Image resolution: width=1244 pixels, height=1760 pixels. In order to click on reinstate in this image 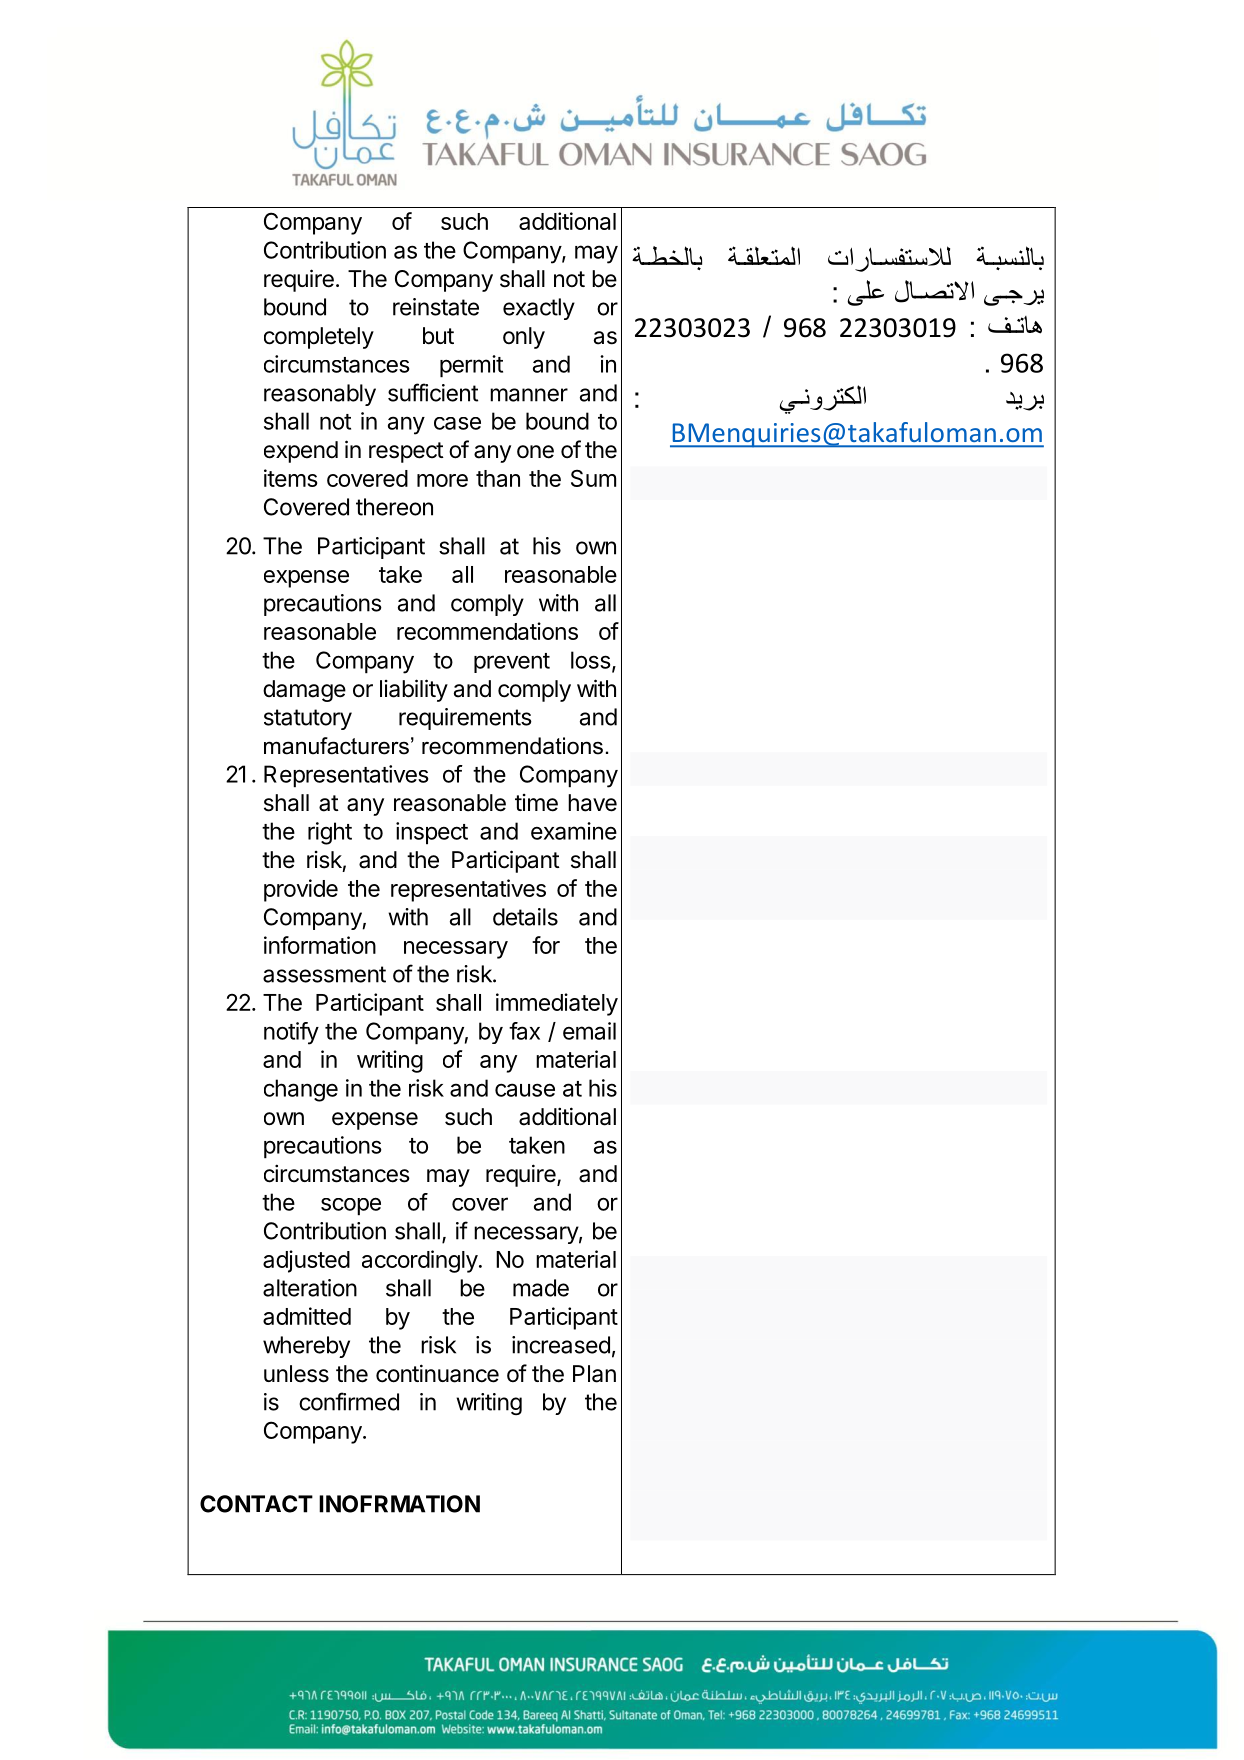, I will do `click(436, 307)`.
